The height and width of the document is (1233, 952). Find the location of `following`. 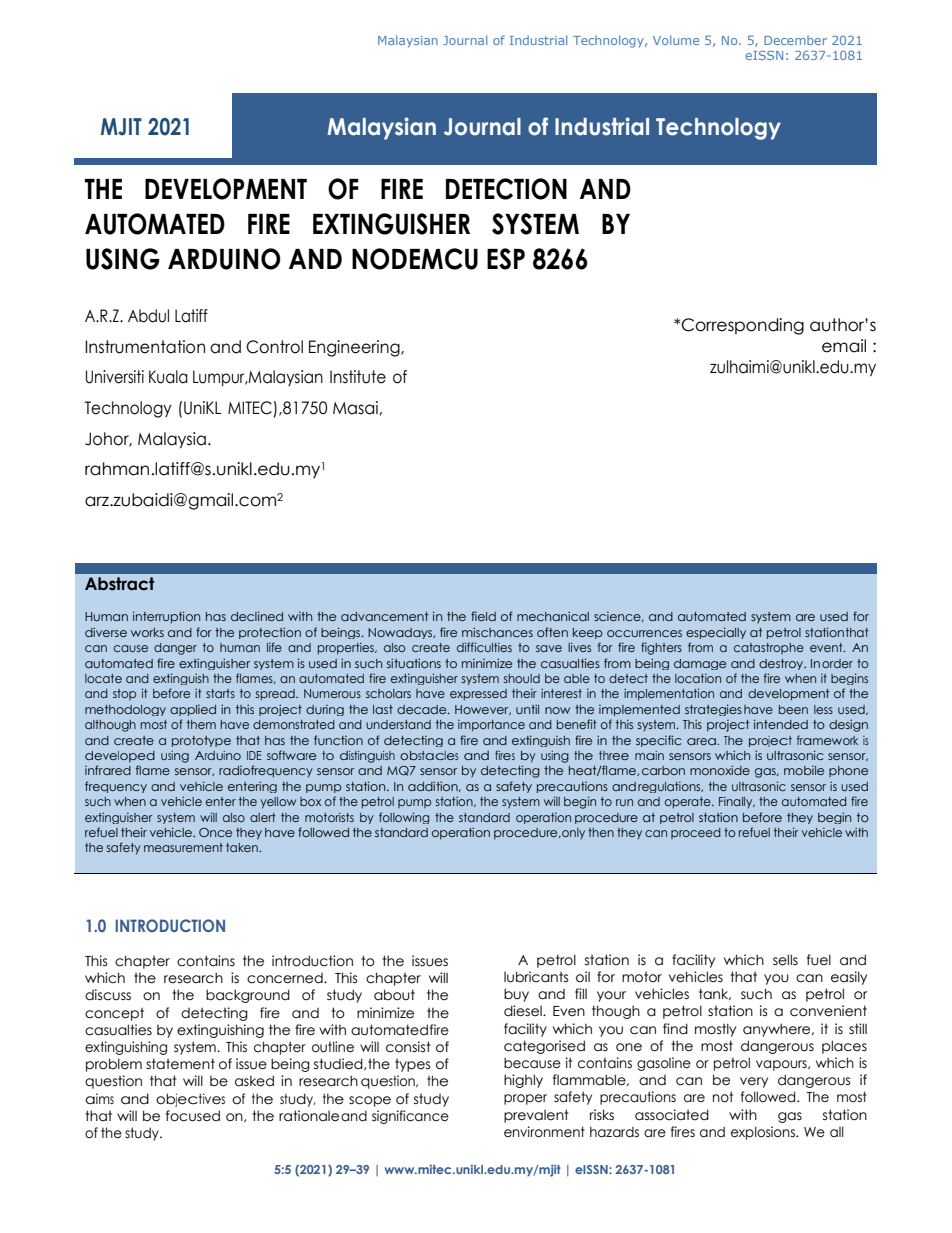

following is located at coordinates (404, 818).
